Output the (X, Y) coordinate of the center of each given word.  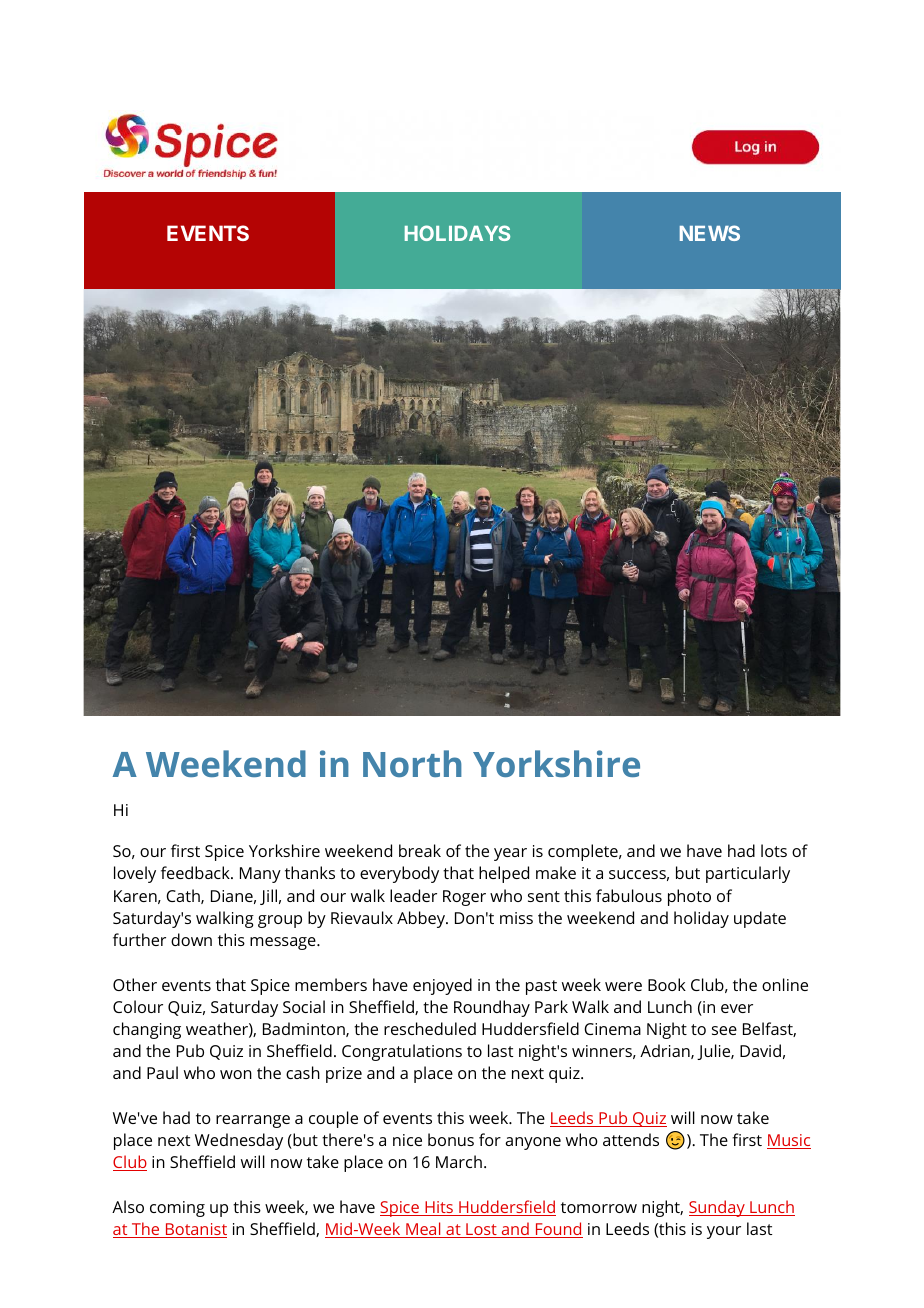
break (420, 850)
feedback (196, 872)
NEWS (710, 233)
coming (177, 1209)
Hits (439, 1208)
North (412, 763)
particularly (748, 874)
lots (774, 850)
